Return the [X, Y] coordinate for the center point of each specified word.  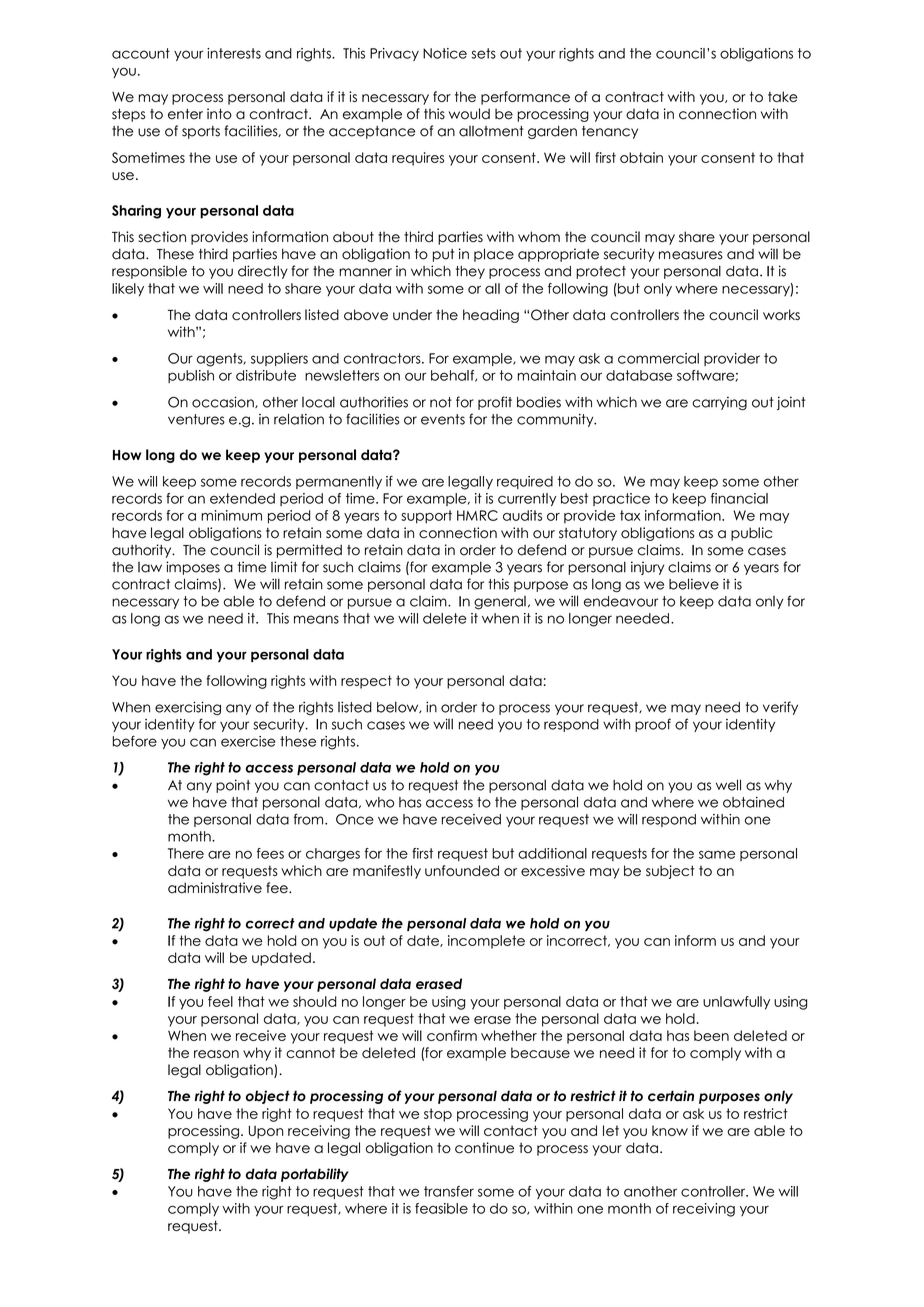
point [233, 786]
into [219, 114]
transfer [449, 1191]
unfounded [462, 870]
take [783, 96]
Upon [266, 1132]
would [469, 114]
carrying [719, 403]
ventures [196, 419]
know [670, 1130]
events [443, 419]
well [728, 785]
